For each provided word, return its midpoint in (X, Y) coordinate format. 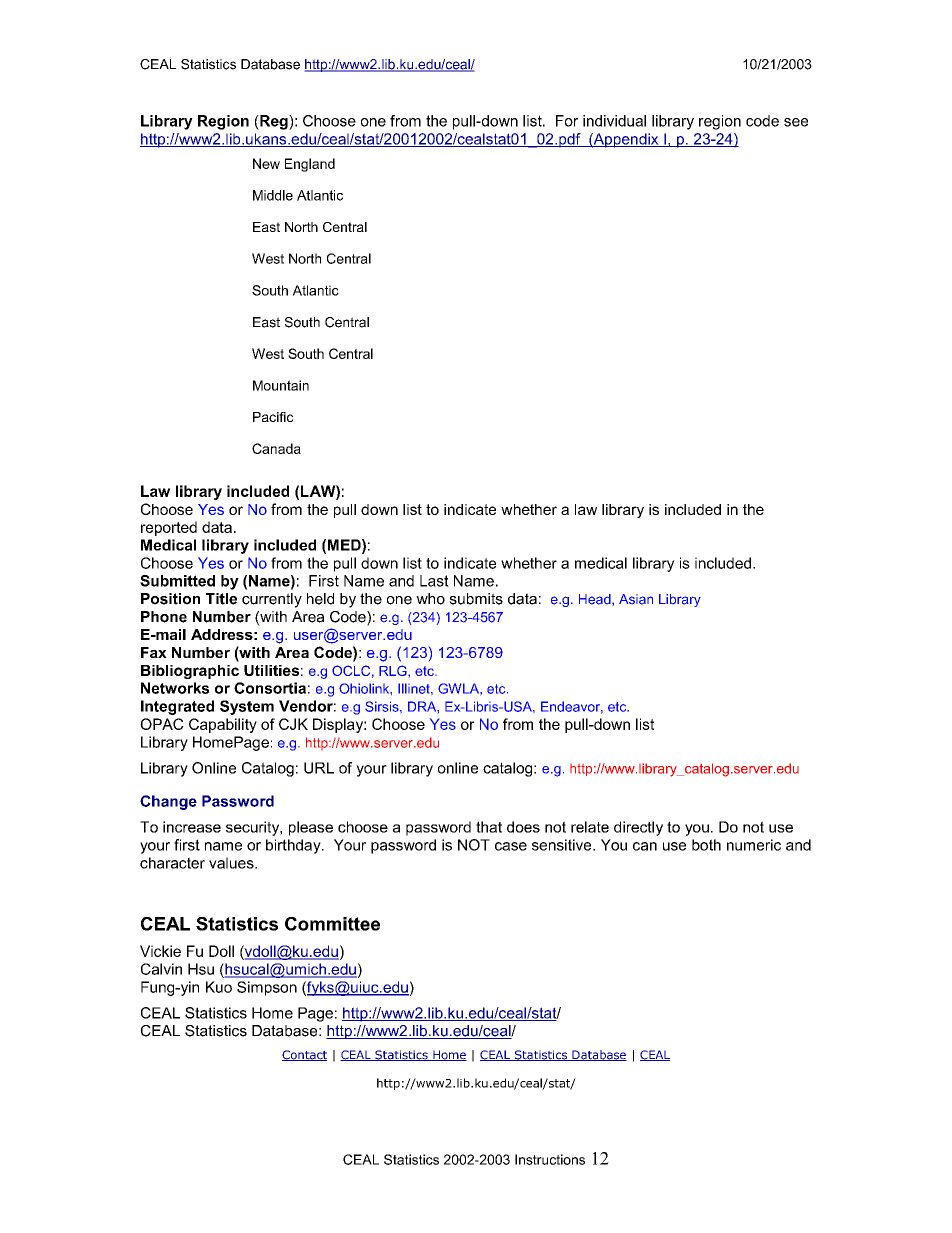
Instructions (550, 1159)
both (706, 845)
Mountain (281, 385)
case (511, 846)
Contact (304, 1055)
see (796, 122)
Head (596, 599)
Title (221, 599)
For (567, 121)
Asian (636, 599)
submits (476, 599)
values (232, 863)
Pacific (273, 417)
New (266, 163)
